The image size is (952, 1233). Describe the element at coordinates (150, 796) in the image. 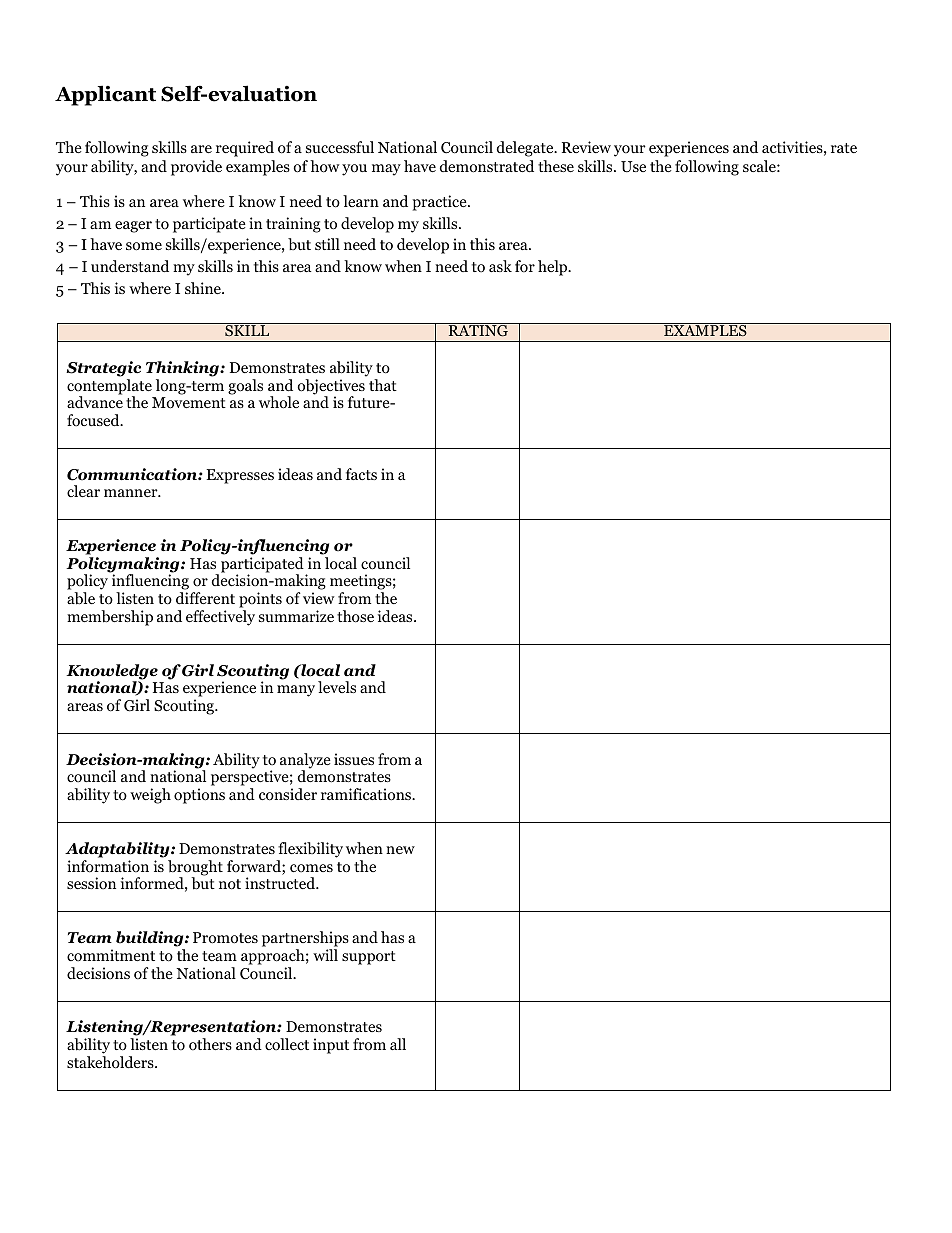

I see `weigh` at that location.
